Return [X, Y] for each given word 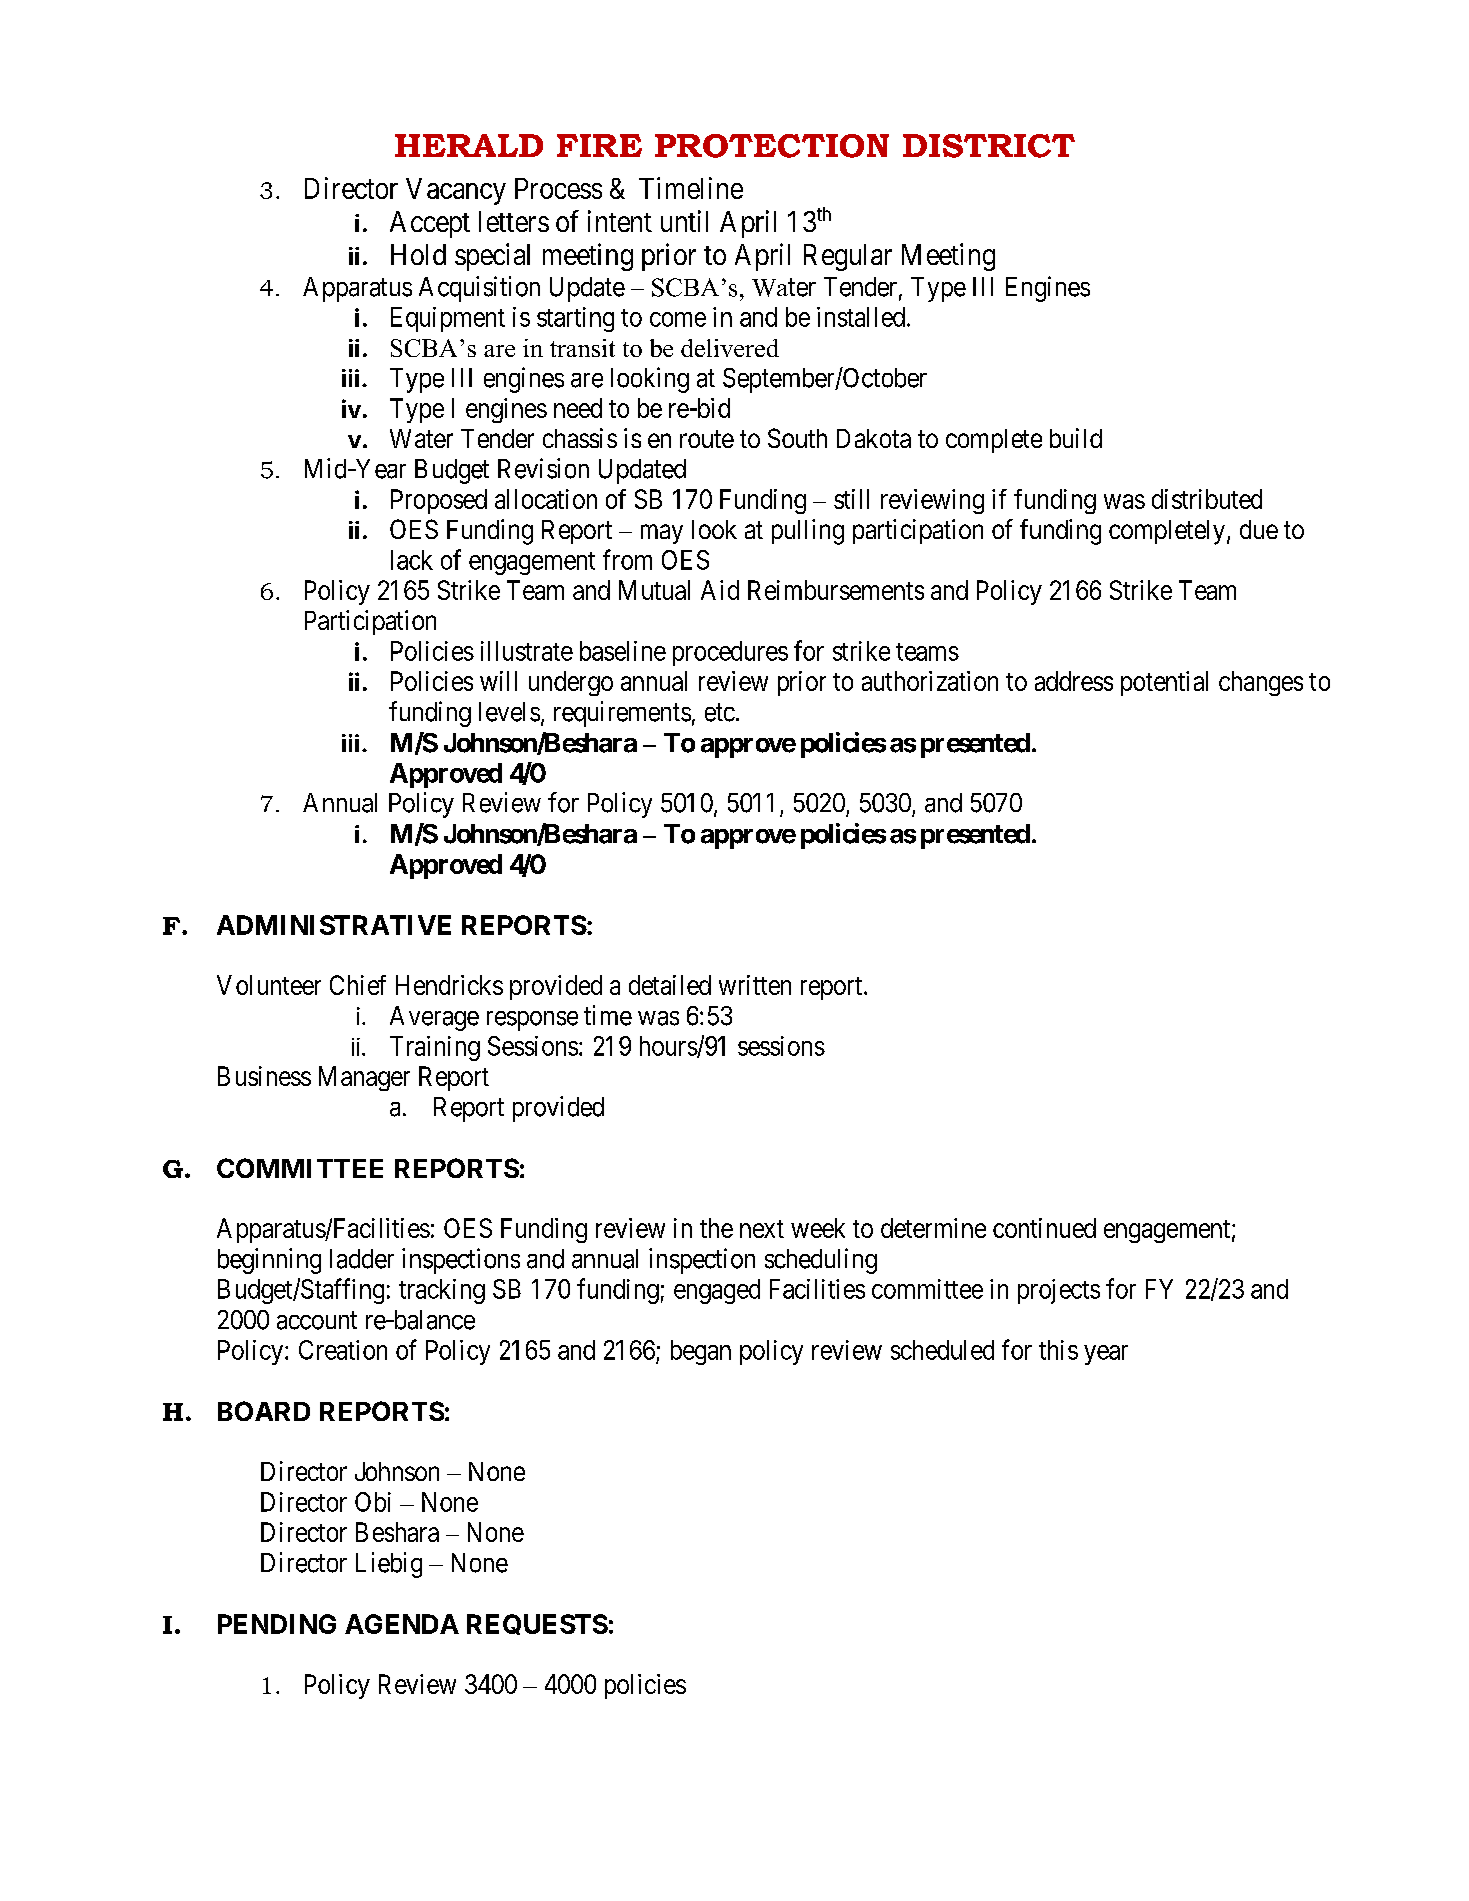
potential [1164, 683]
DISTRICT [989, 146]
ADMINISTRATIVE [334, 925]
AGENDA [402, 1624]
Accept [430, 224]
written [755, 985]
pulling [808, 532]
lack [412, 560]
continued [1044, 1228]
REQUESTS [537, 1624]
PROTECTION [772, 146]
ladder [362, 1259]
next [762, 1229]
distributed [1207, 499]
